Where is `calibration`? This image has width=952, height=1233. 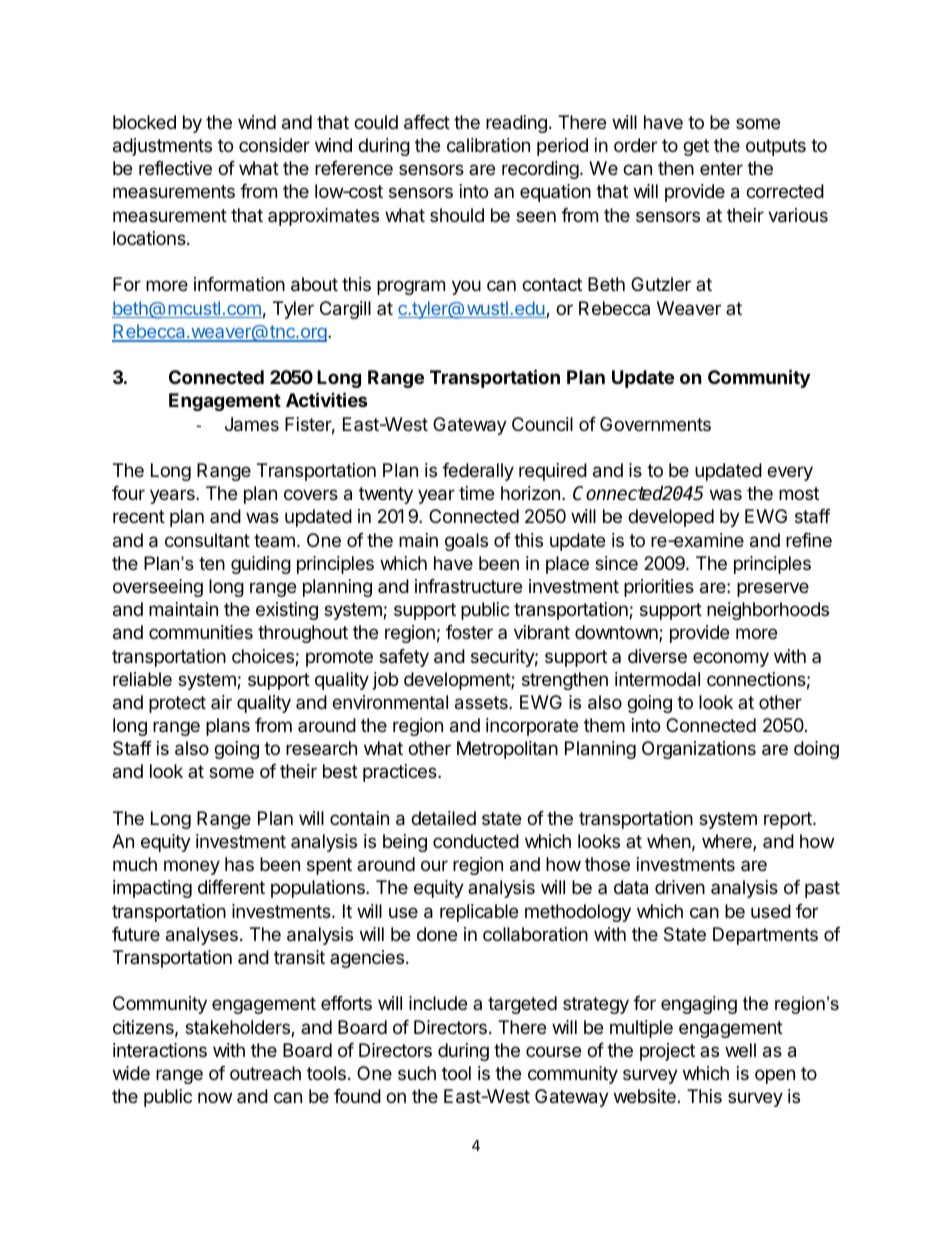
calibration is located at coordinates (488, 145).
